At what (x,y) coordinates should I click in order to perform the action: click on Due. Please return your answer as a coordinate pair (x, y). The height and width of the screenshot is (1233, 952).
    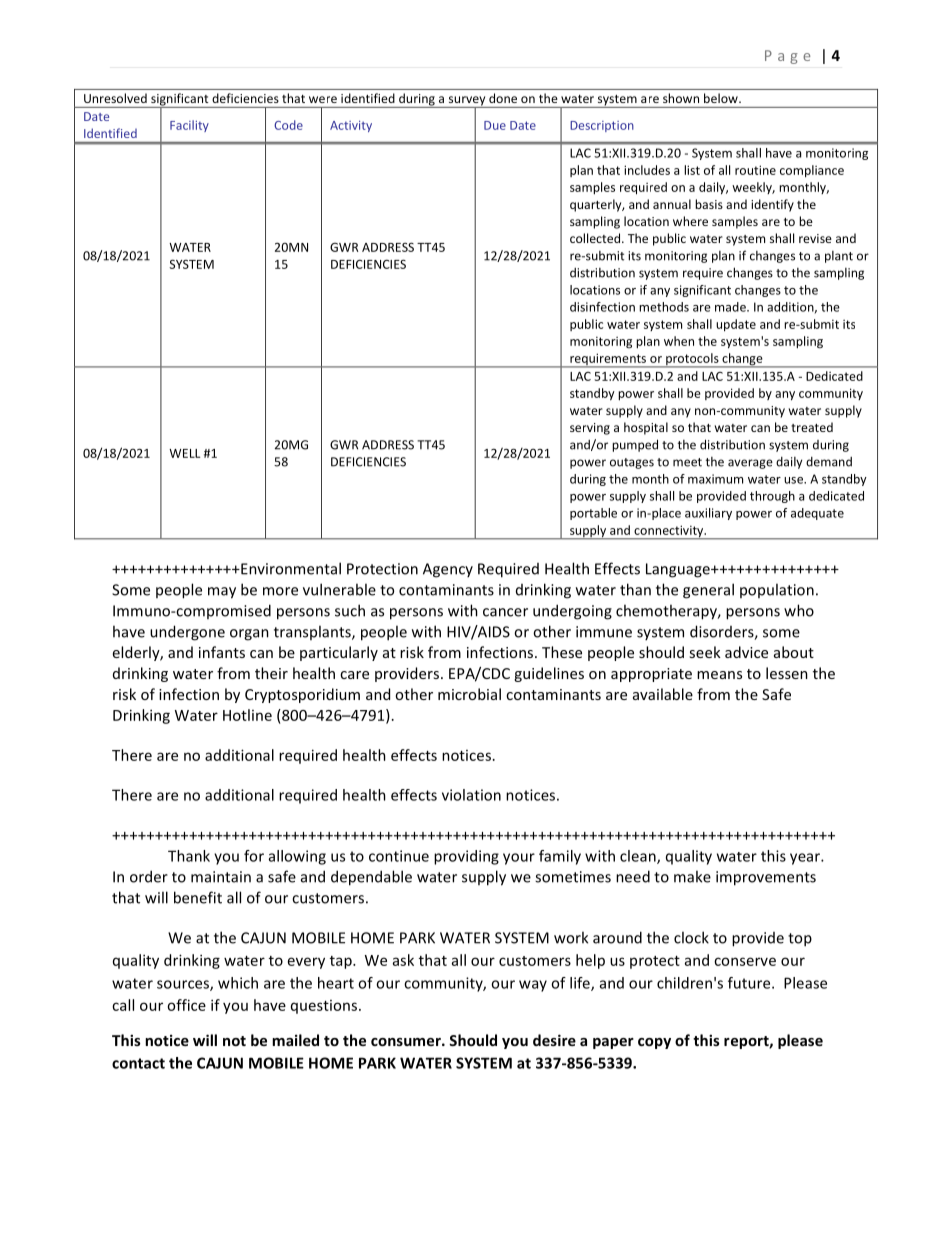
    Looking at the image, I should click on (495, 125).
